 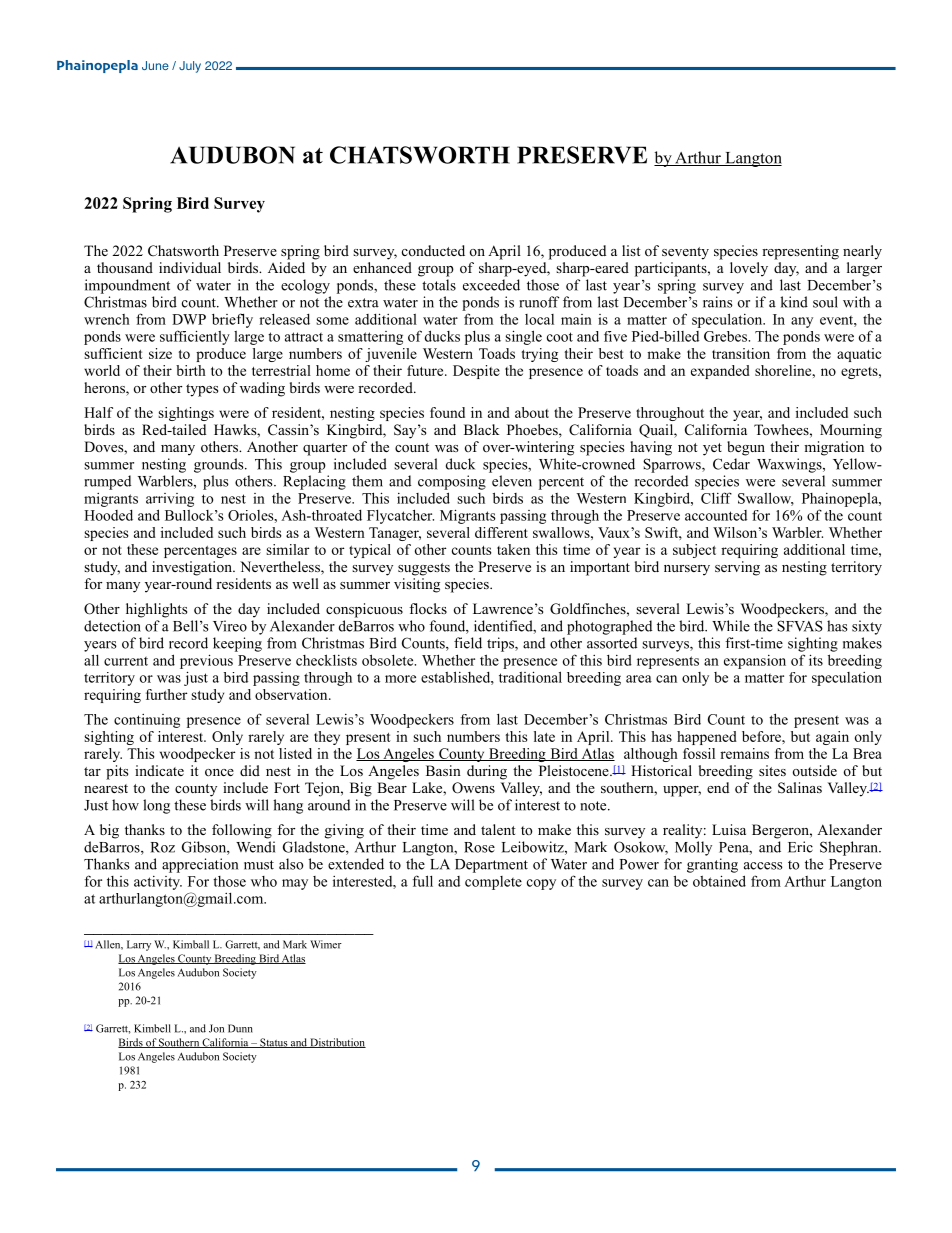 What do you see at coordinates (719, 881) in the image?
I see `obtained` at bounding box center [719, 881].
